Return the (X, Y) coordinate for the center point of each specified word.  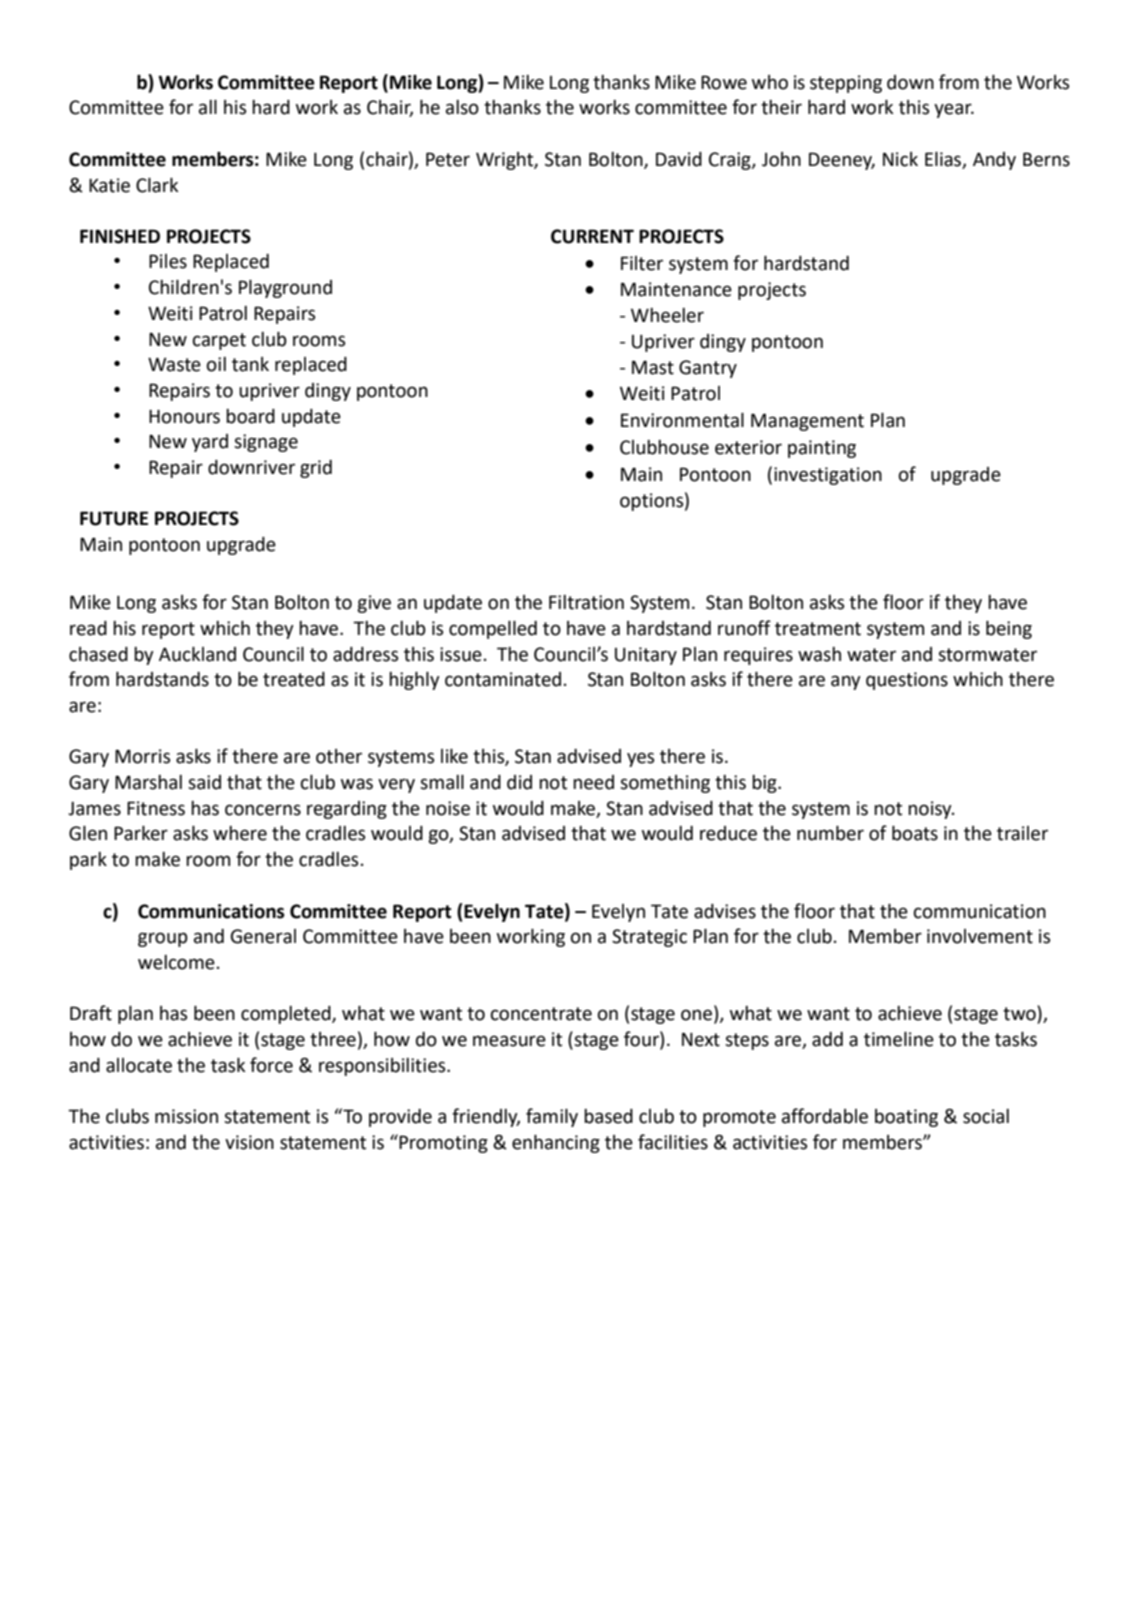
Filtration (586, 602)
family (552, 1117)
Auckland (197, 654)
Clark (157, 185)
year (954, 110)
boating (906, 1118)
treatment (818, 629)
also (462, 107)
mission (186, 1116)
